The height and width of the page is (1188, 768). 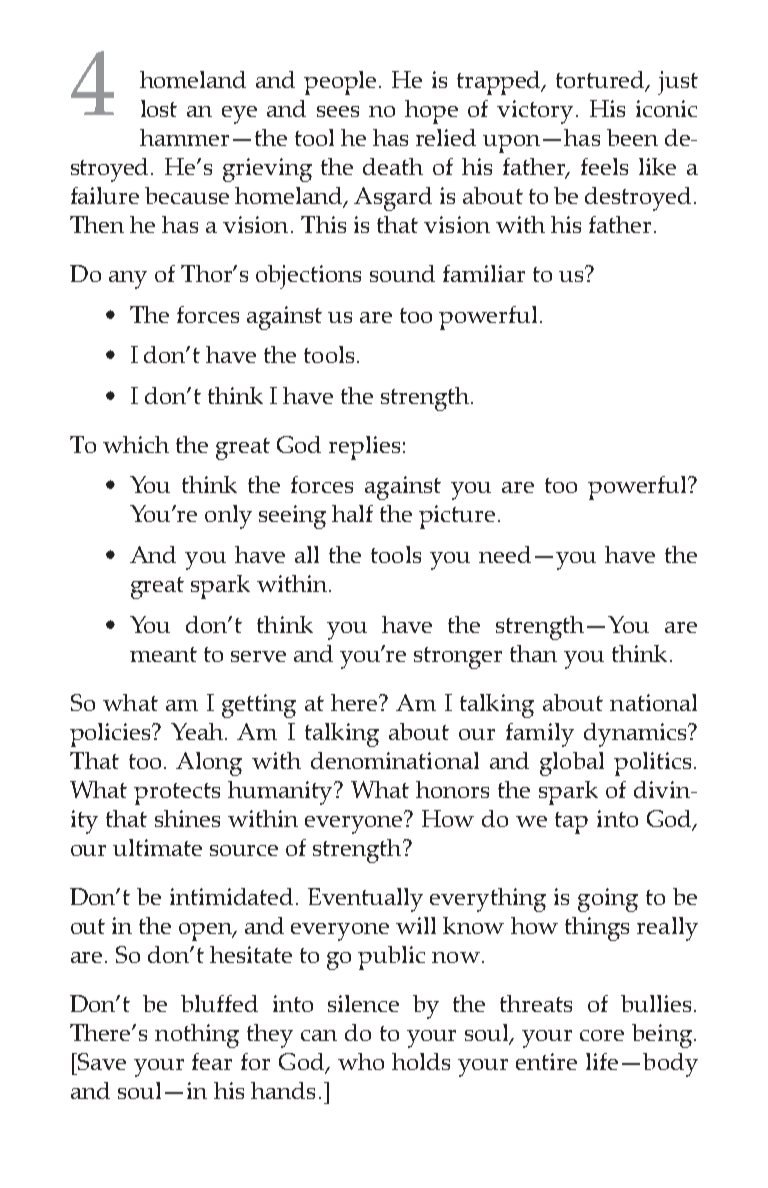 I want to click on sound, so click(x=402, y=273).
